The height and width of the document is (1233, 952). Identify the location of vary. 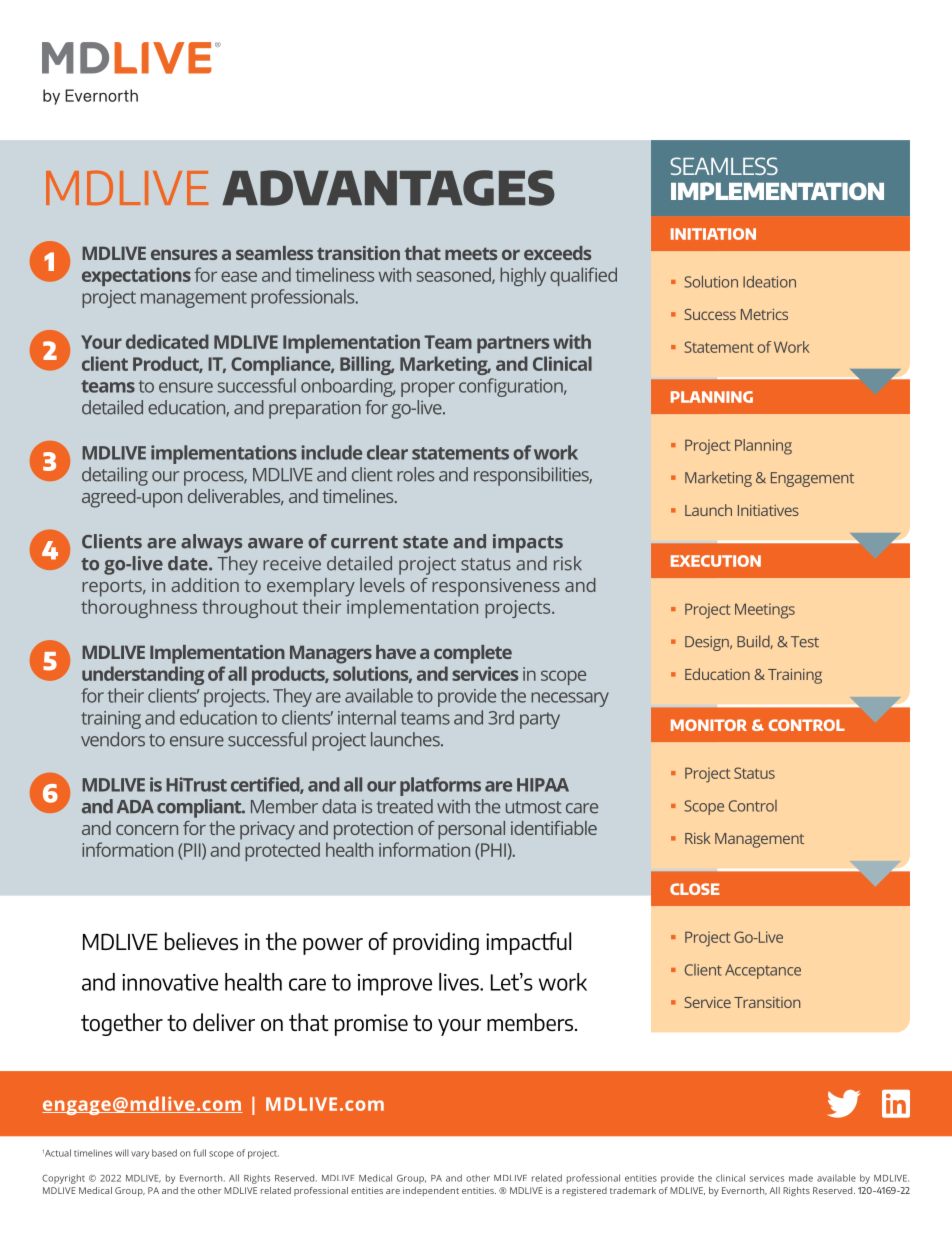
(140, 1155).
